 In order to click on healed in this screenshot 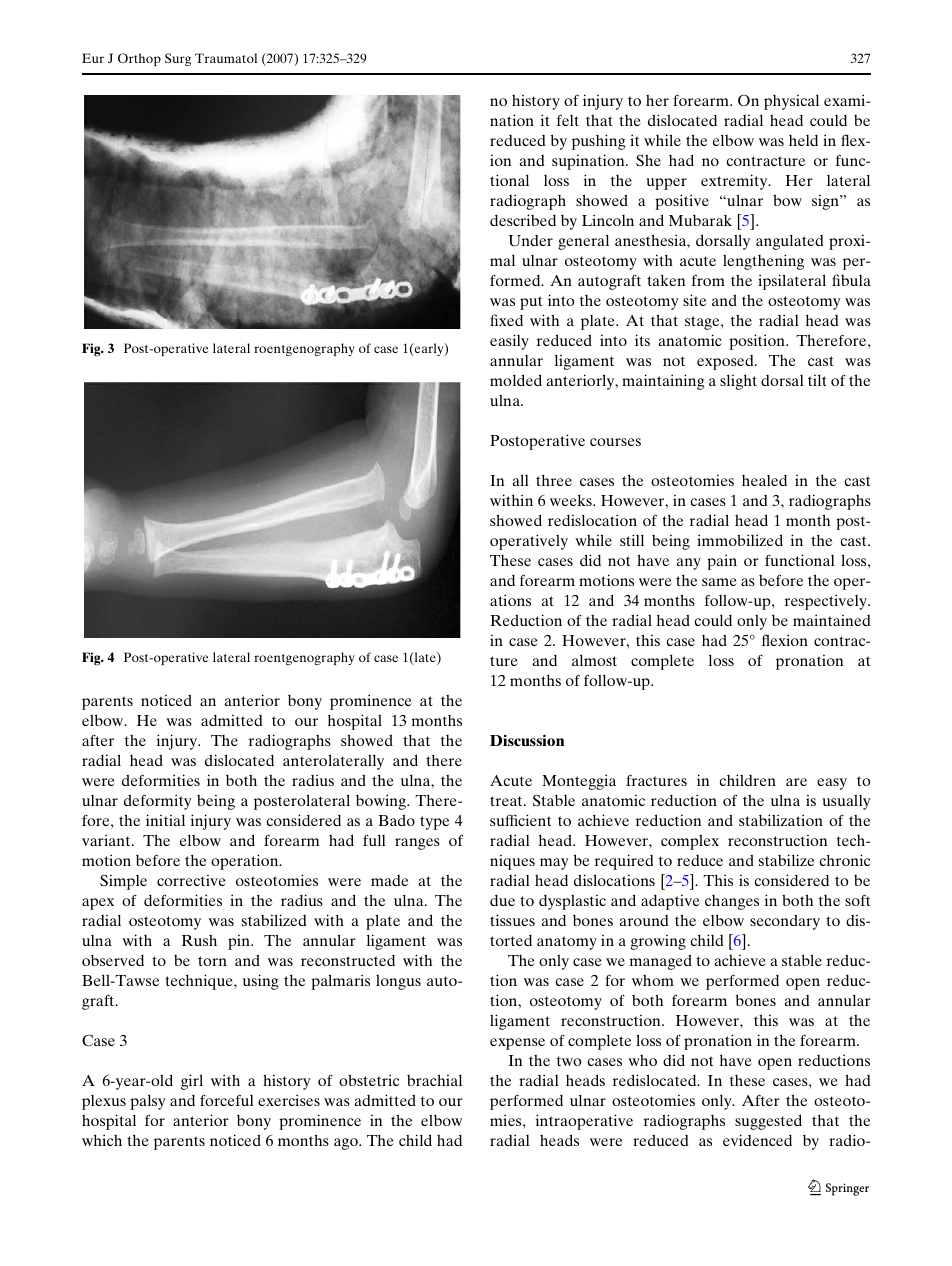, I will do `click(764, 480)`.
